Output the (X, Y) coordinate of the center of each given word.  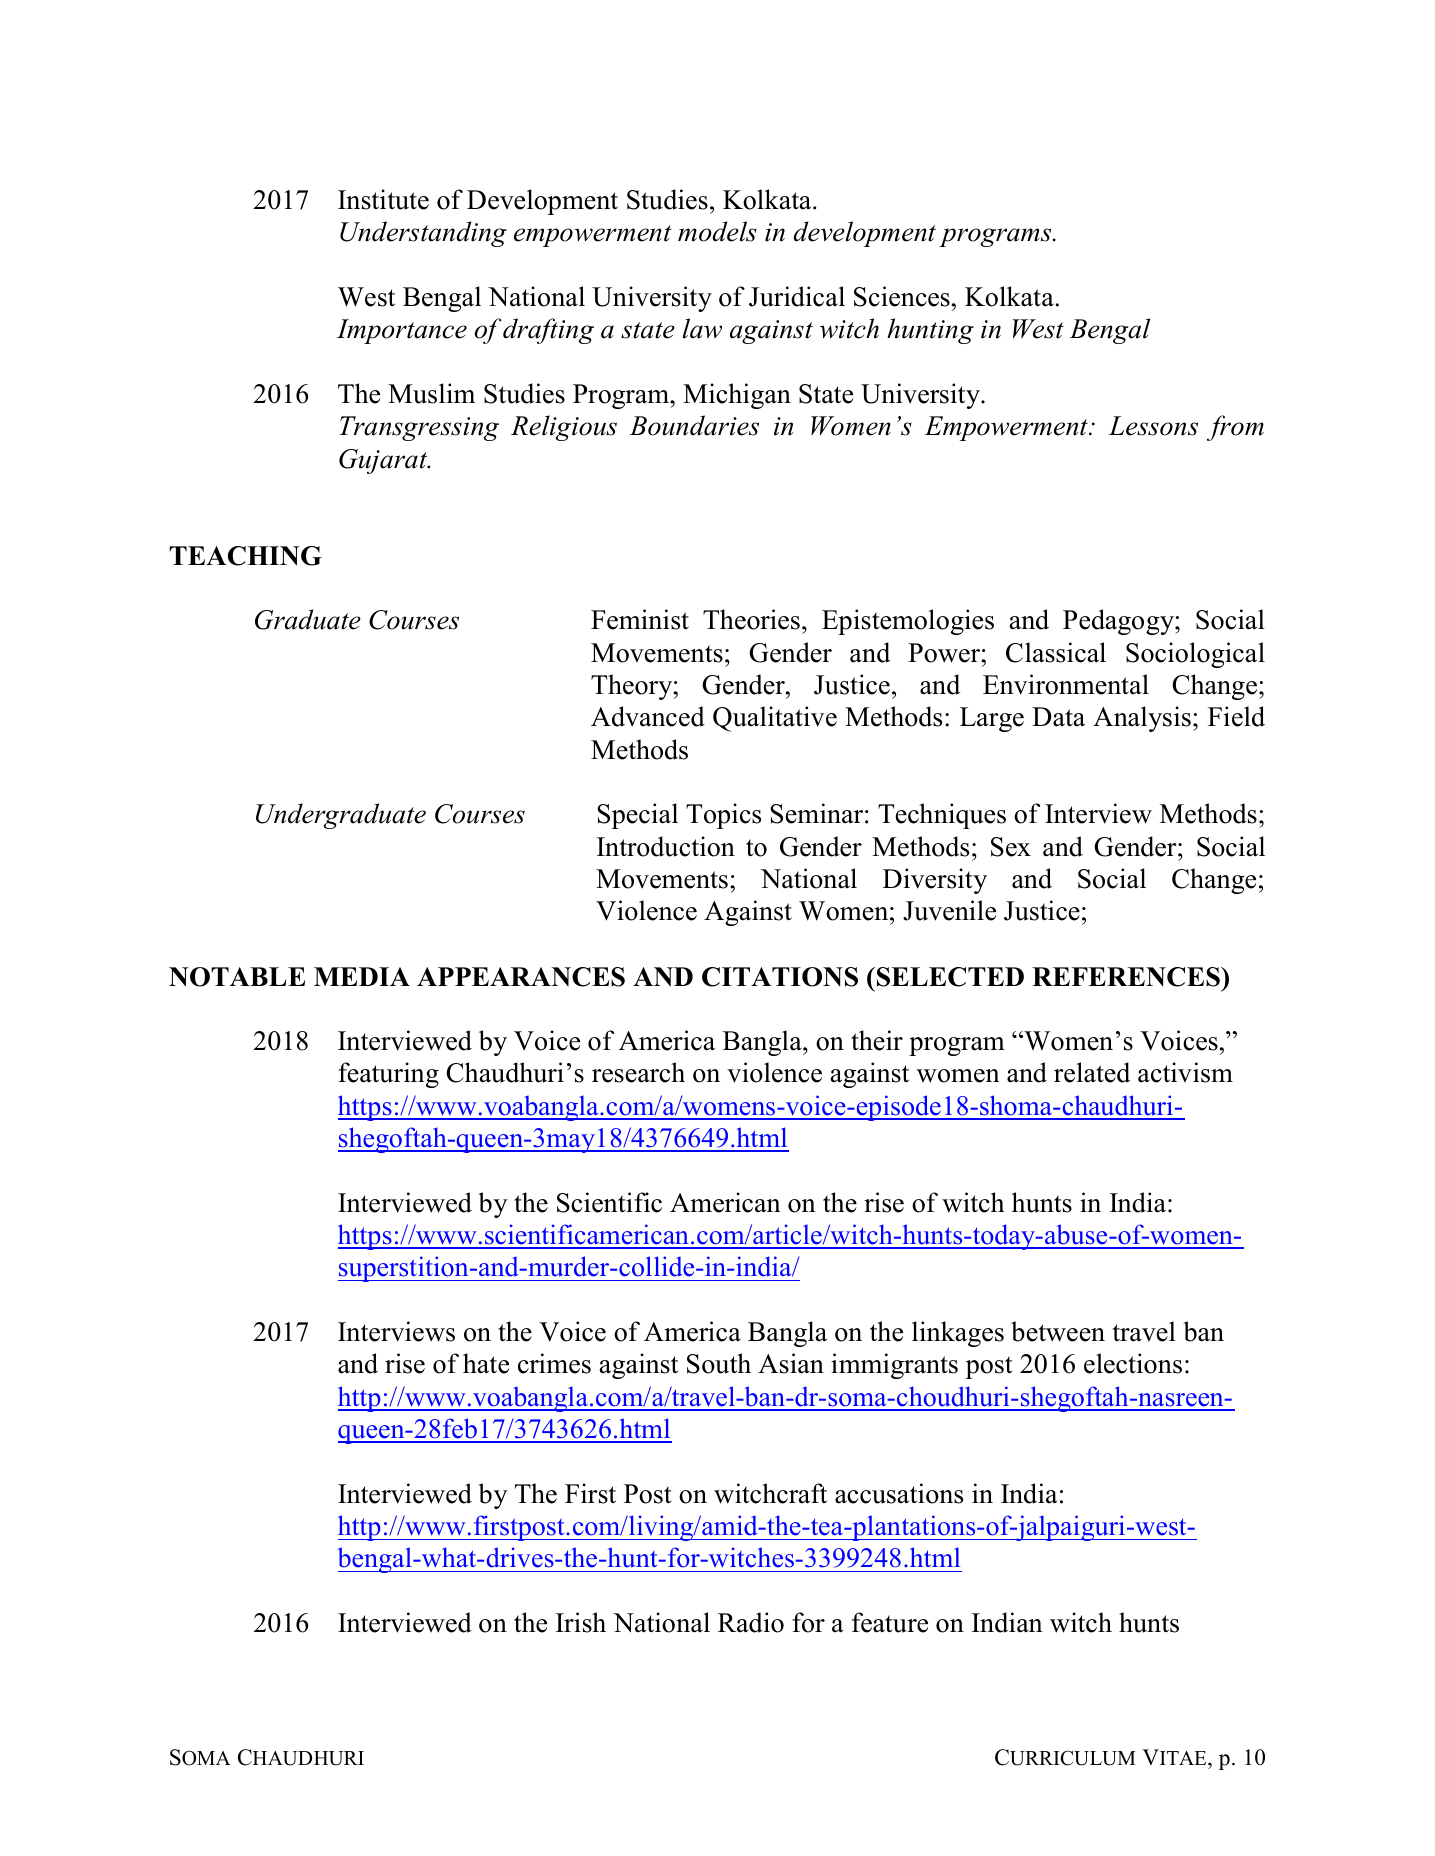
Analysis (1142, 719)
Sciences (902, 296)
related (1092, 1072)
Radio (751, 1622)
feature (890, 1622)
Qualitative (775, 719)
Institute (383, 199)
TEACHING (245, 556)
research (638, 1072)
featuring (388, 1075)
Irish (581, 1622)
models (717, 231)
